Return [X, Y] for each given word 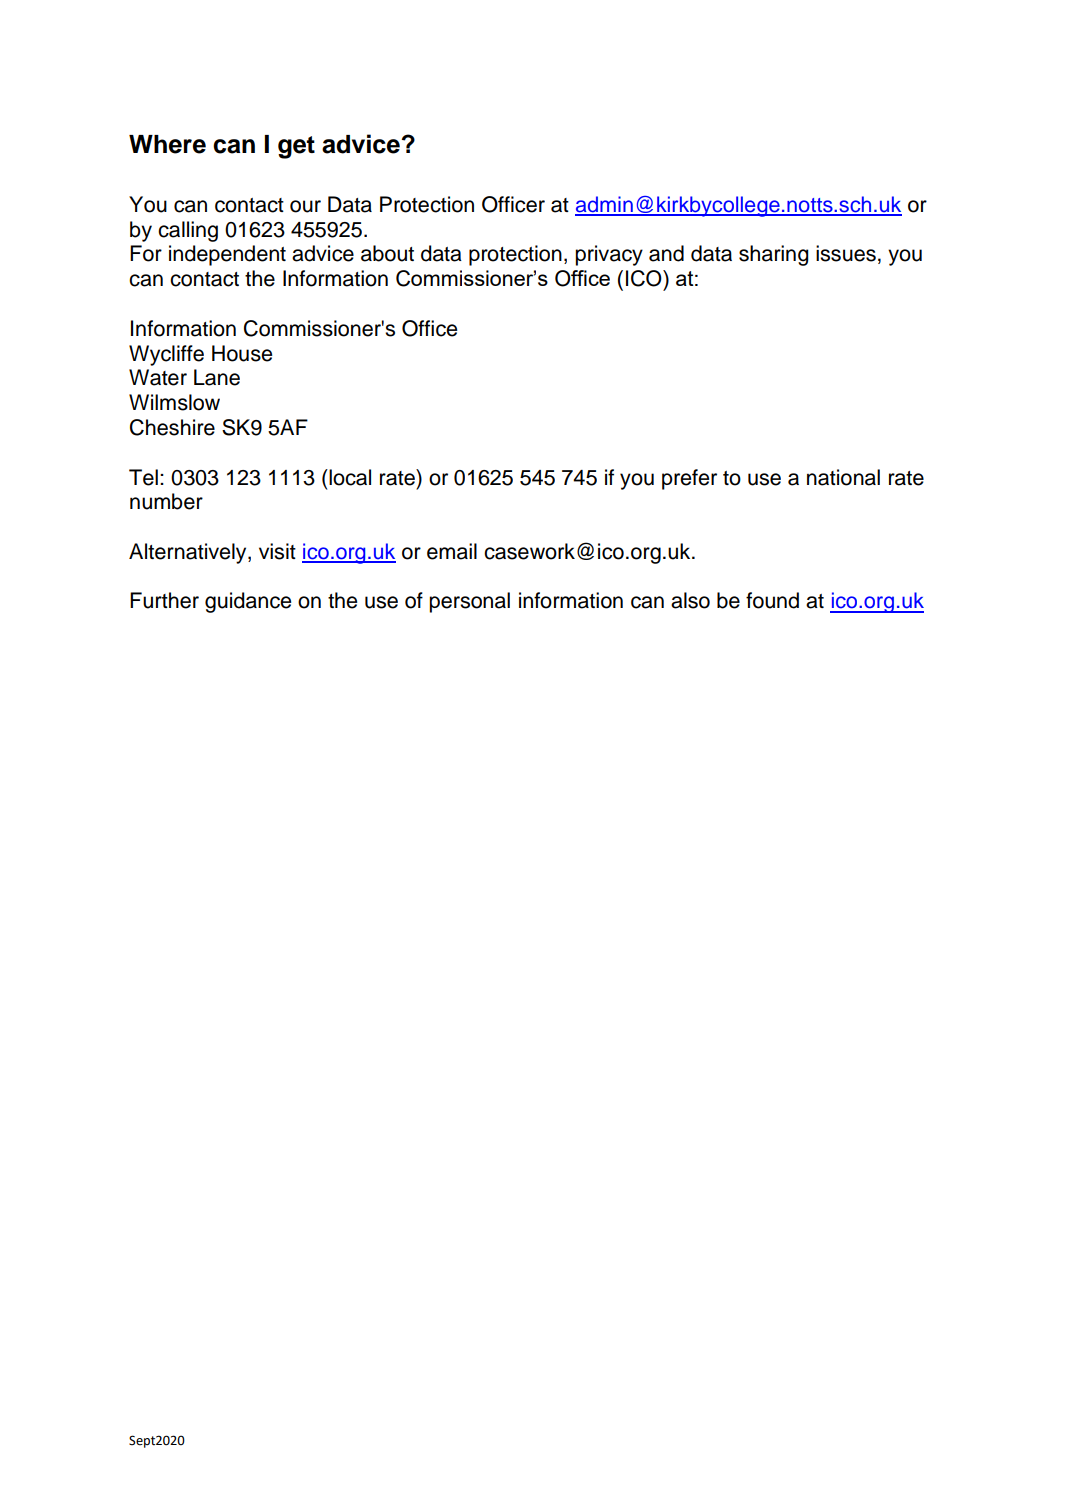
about [387, 253]
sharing [774, 255]
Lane [217, 377]
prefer [689, 479]
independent [227, 255]
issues [846, 253]
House [242, 353]
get [296, 147]
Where [167, 144]
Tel [143, 477]
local [349, 477]
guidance [248, 602]
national [843, 477]
